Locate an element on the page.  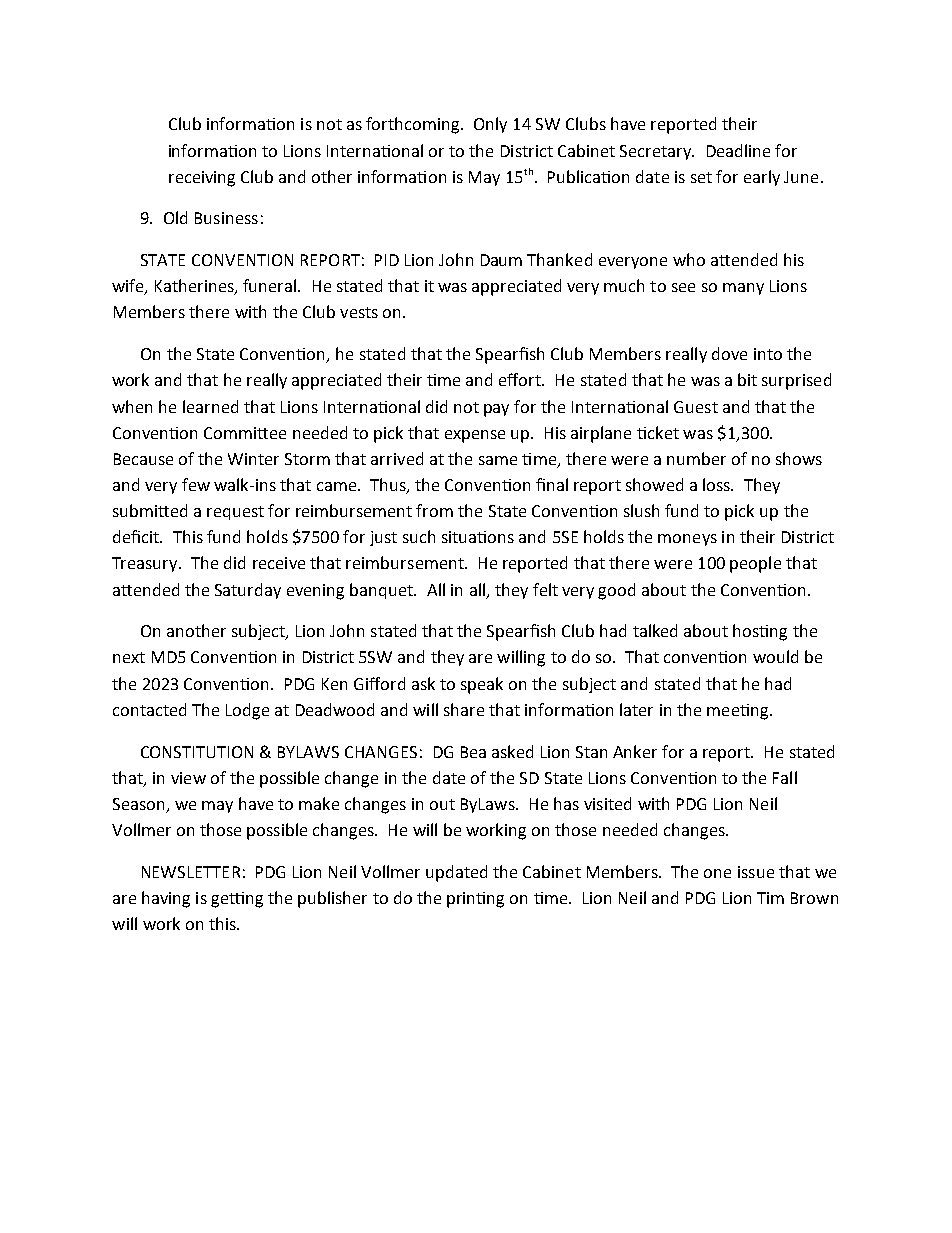
pay is located at coordinates (496, 410).
